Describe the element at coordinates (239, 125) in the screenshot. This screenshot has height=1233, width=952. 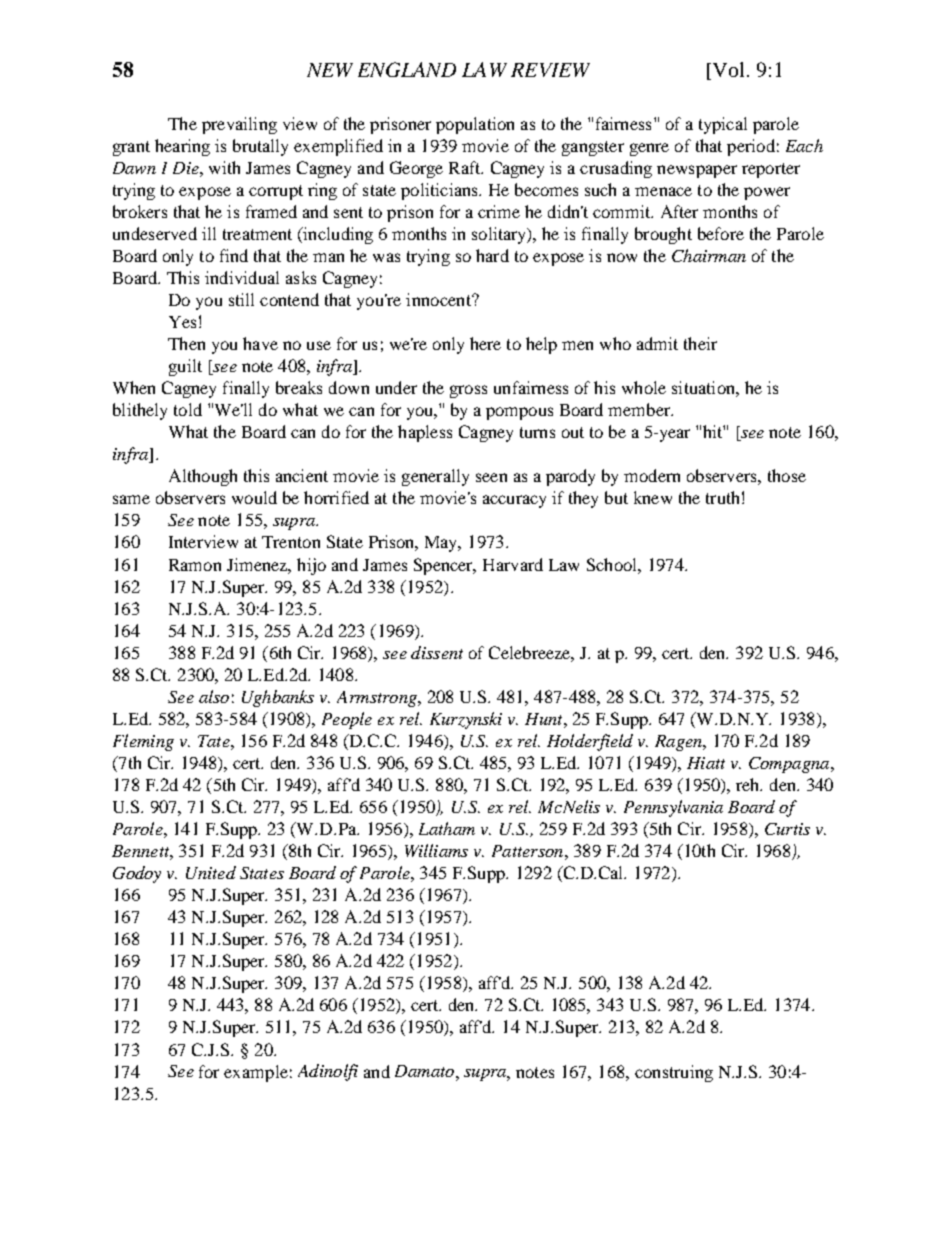
I see `prevailing` at that location.
